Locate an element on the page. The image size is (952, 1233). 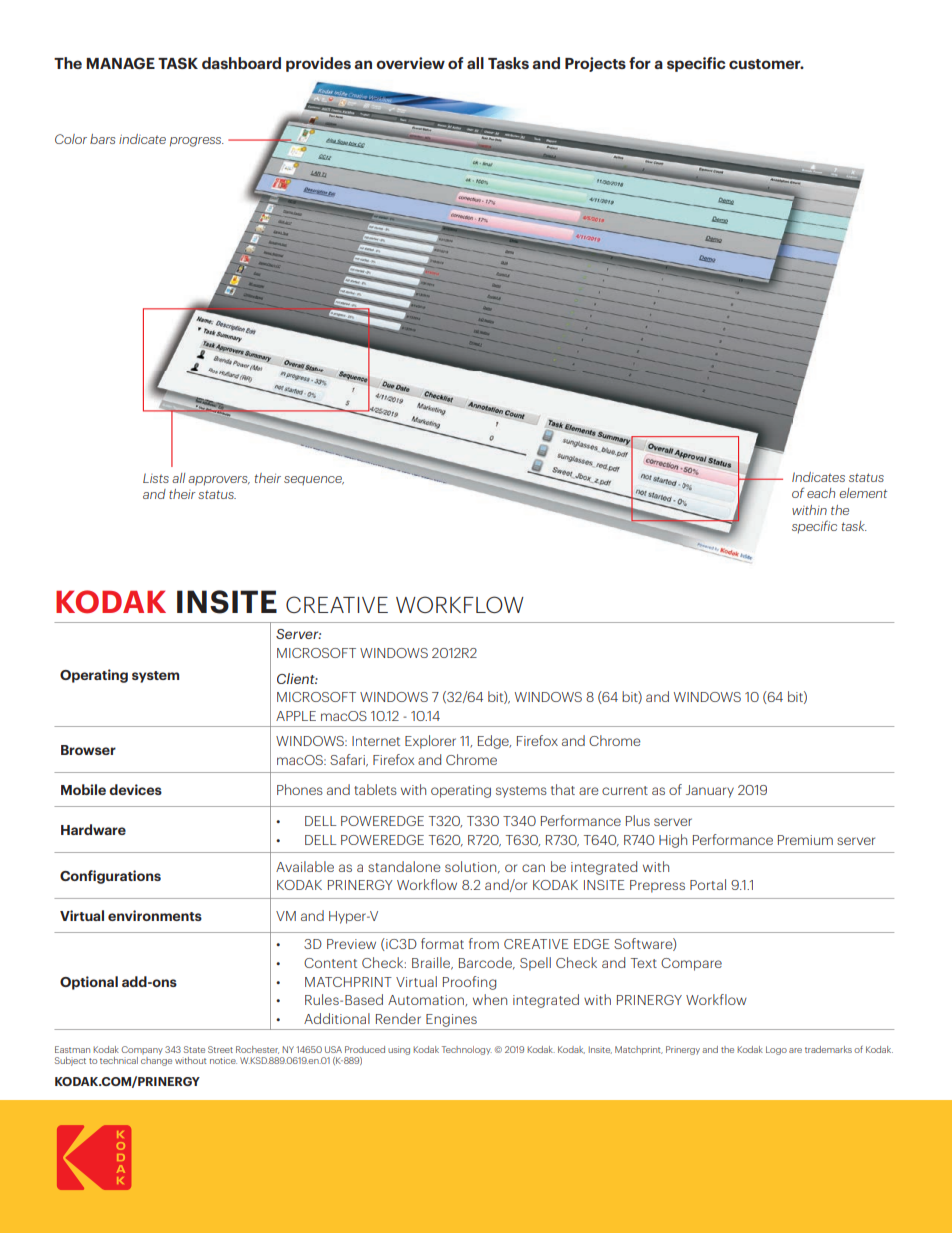
MANAGE is located at coordinates (120, 63).
